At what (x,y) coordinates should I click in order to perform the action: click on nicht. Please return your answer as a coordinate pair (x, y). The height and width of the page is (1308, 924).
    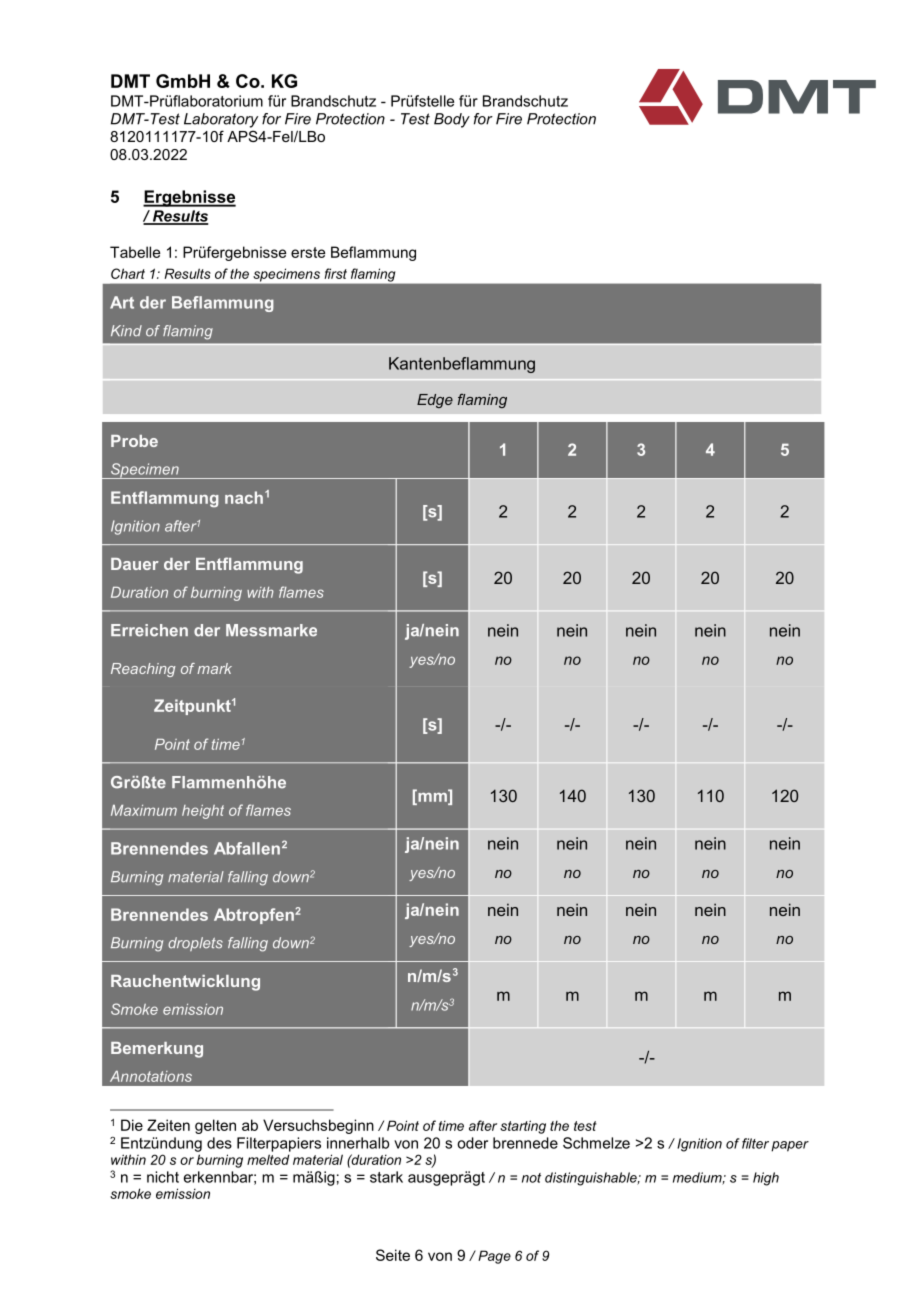
    Looking at the image, I should click on (163, 1177).
